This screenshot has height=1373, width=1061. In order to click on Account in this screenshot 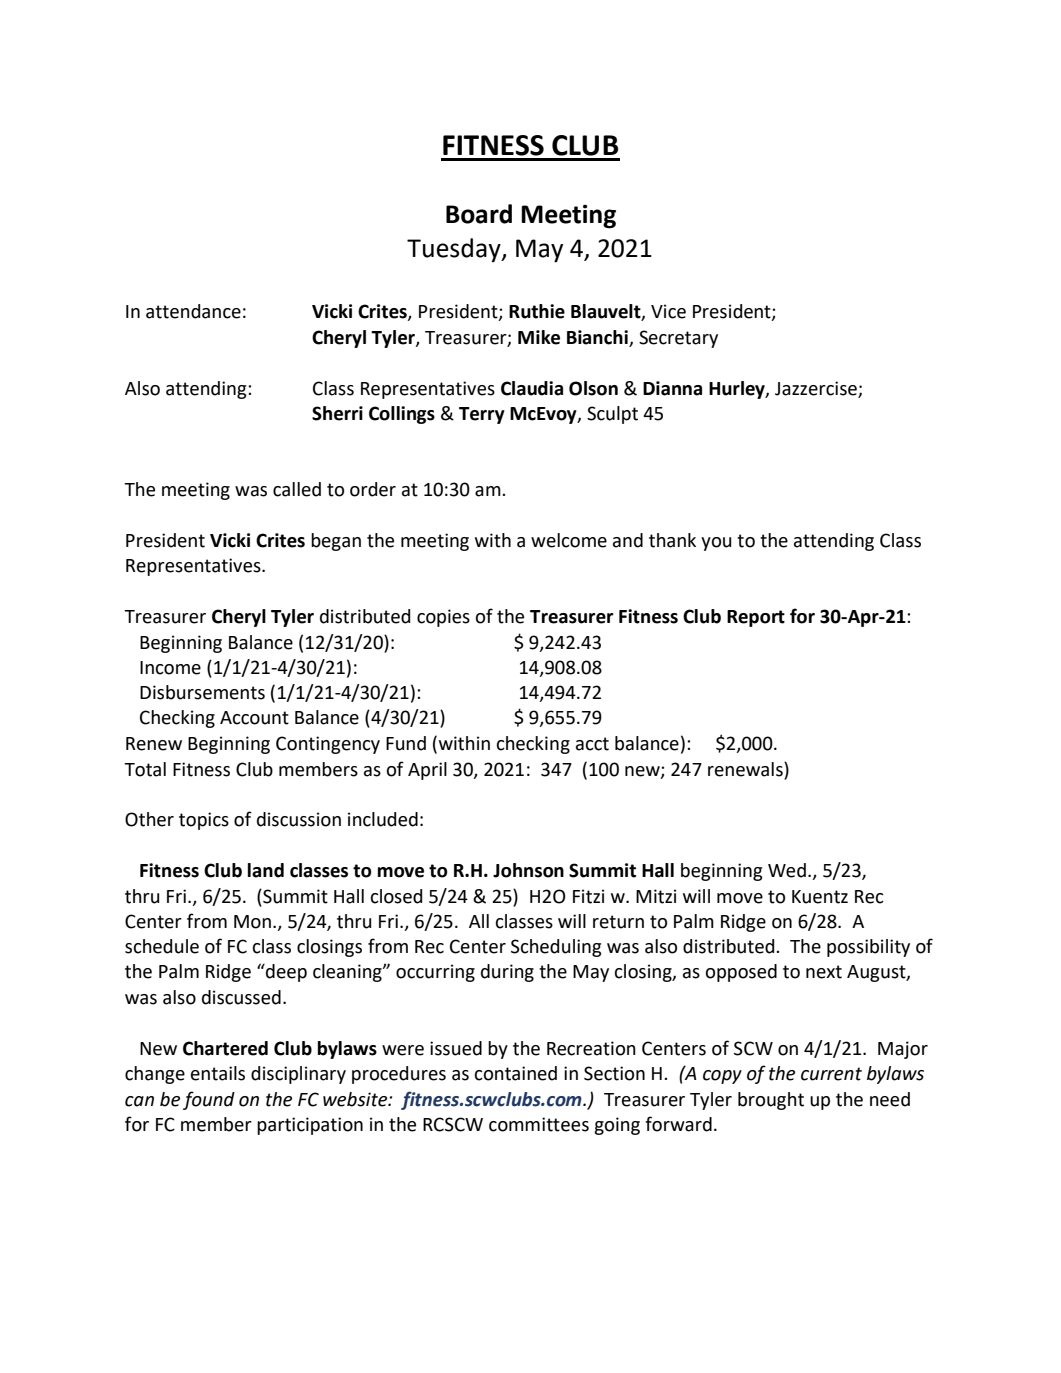, I will do `click(254, 718)`.
